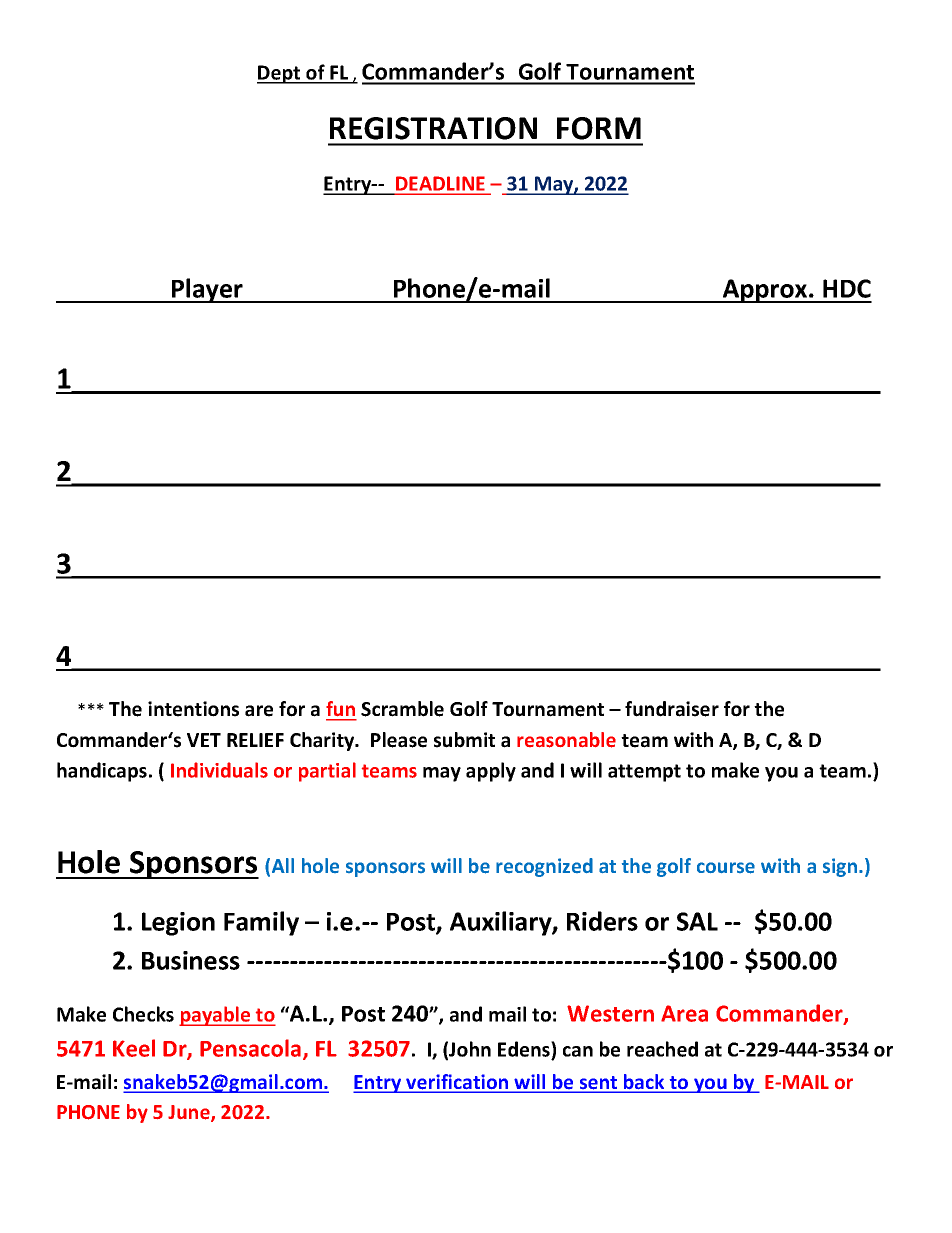 The image size is (952, 1233). Describe the element at coordinates (599, 128) in the document. I see `FORM` at that location.
